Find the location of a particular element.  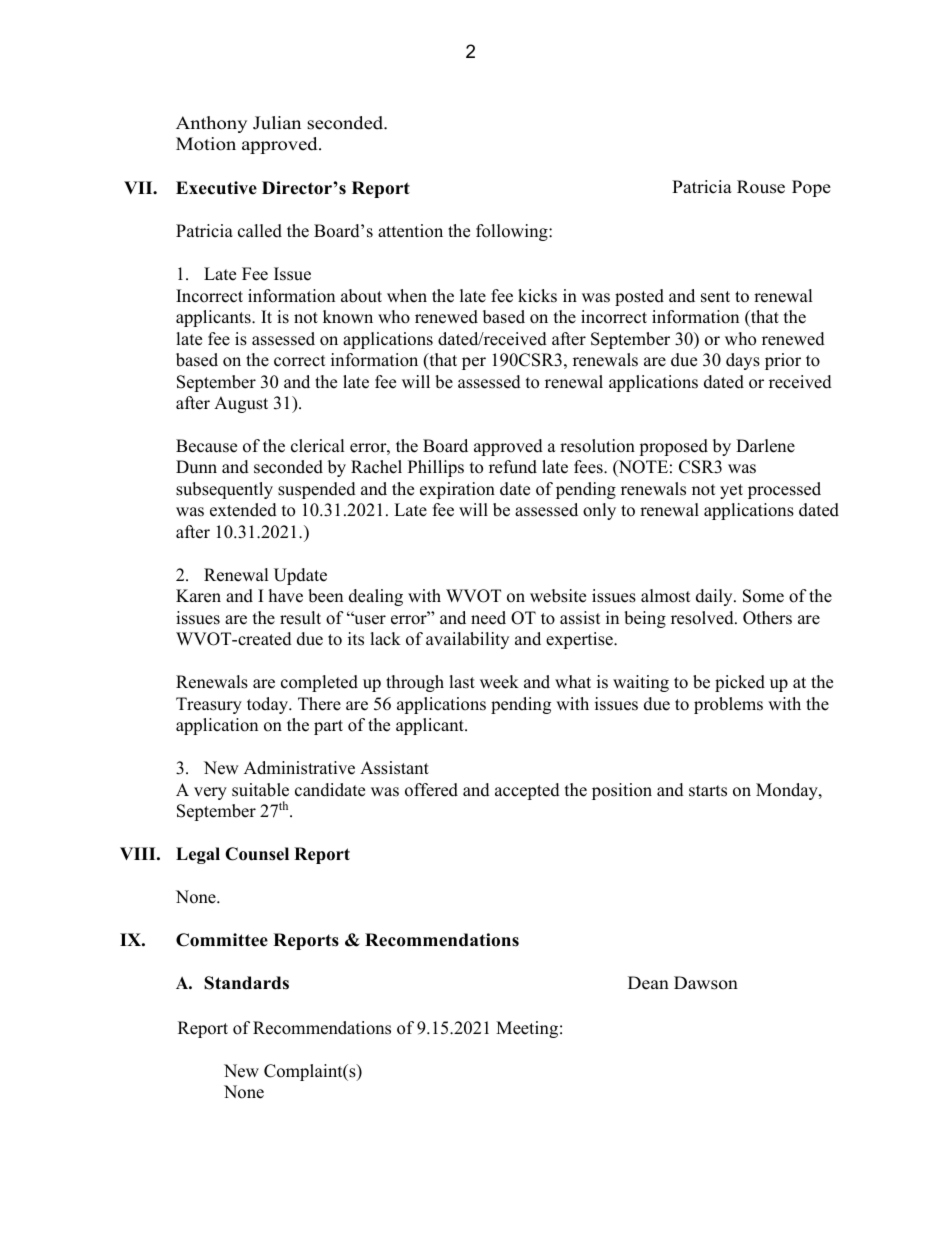

Rouse is located at coordinates (761, 187).
